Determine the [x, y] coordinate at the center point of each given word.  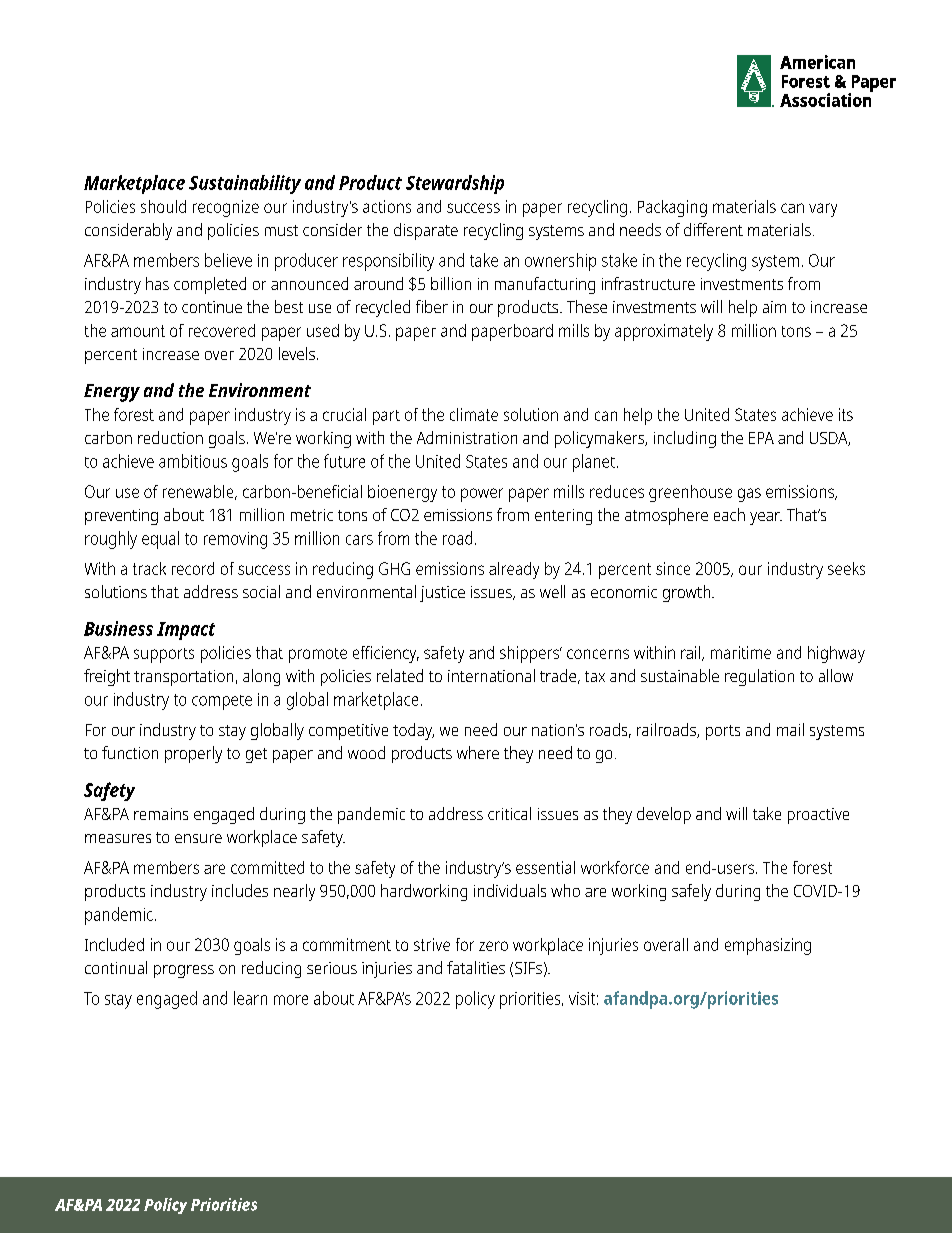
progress [184, 971]
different [713, 229]
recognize [226, 208]
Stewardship [455, 184]
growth [688, 593]
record [193, 568]
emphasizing [768, 946]
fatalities [476, 967]
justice [442, 594]
